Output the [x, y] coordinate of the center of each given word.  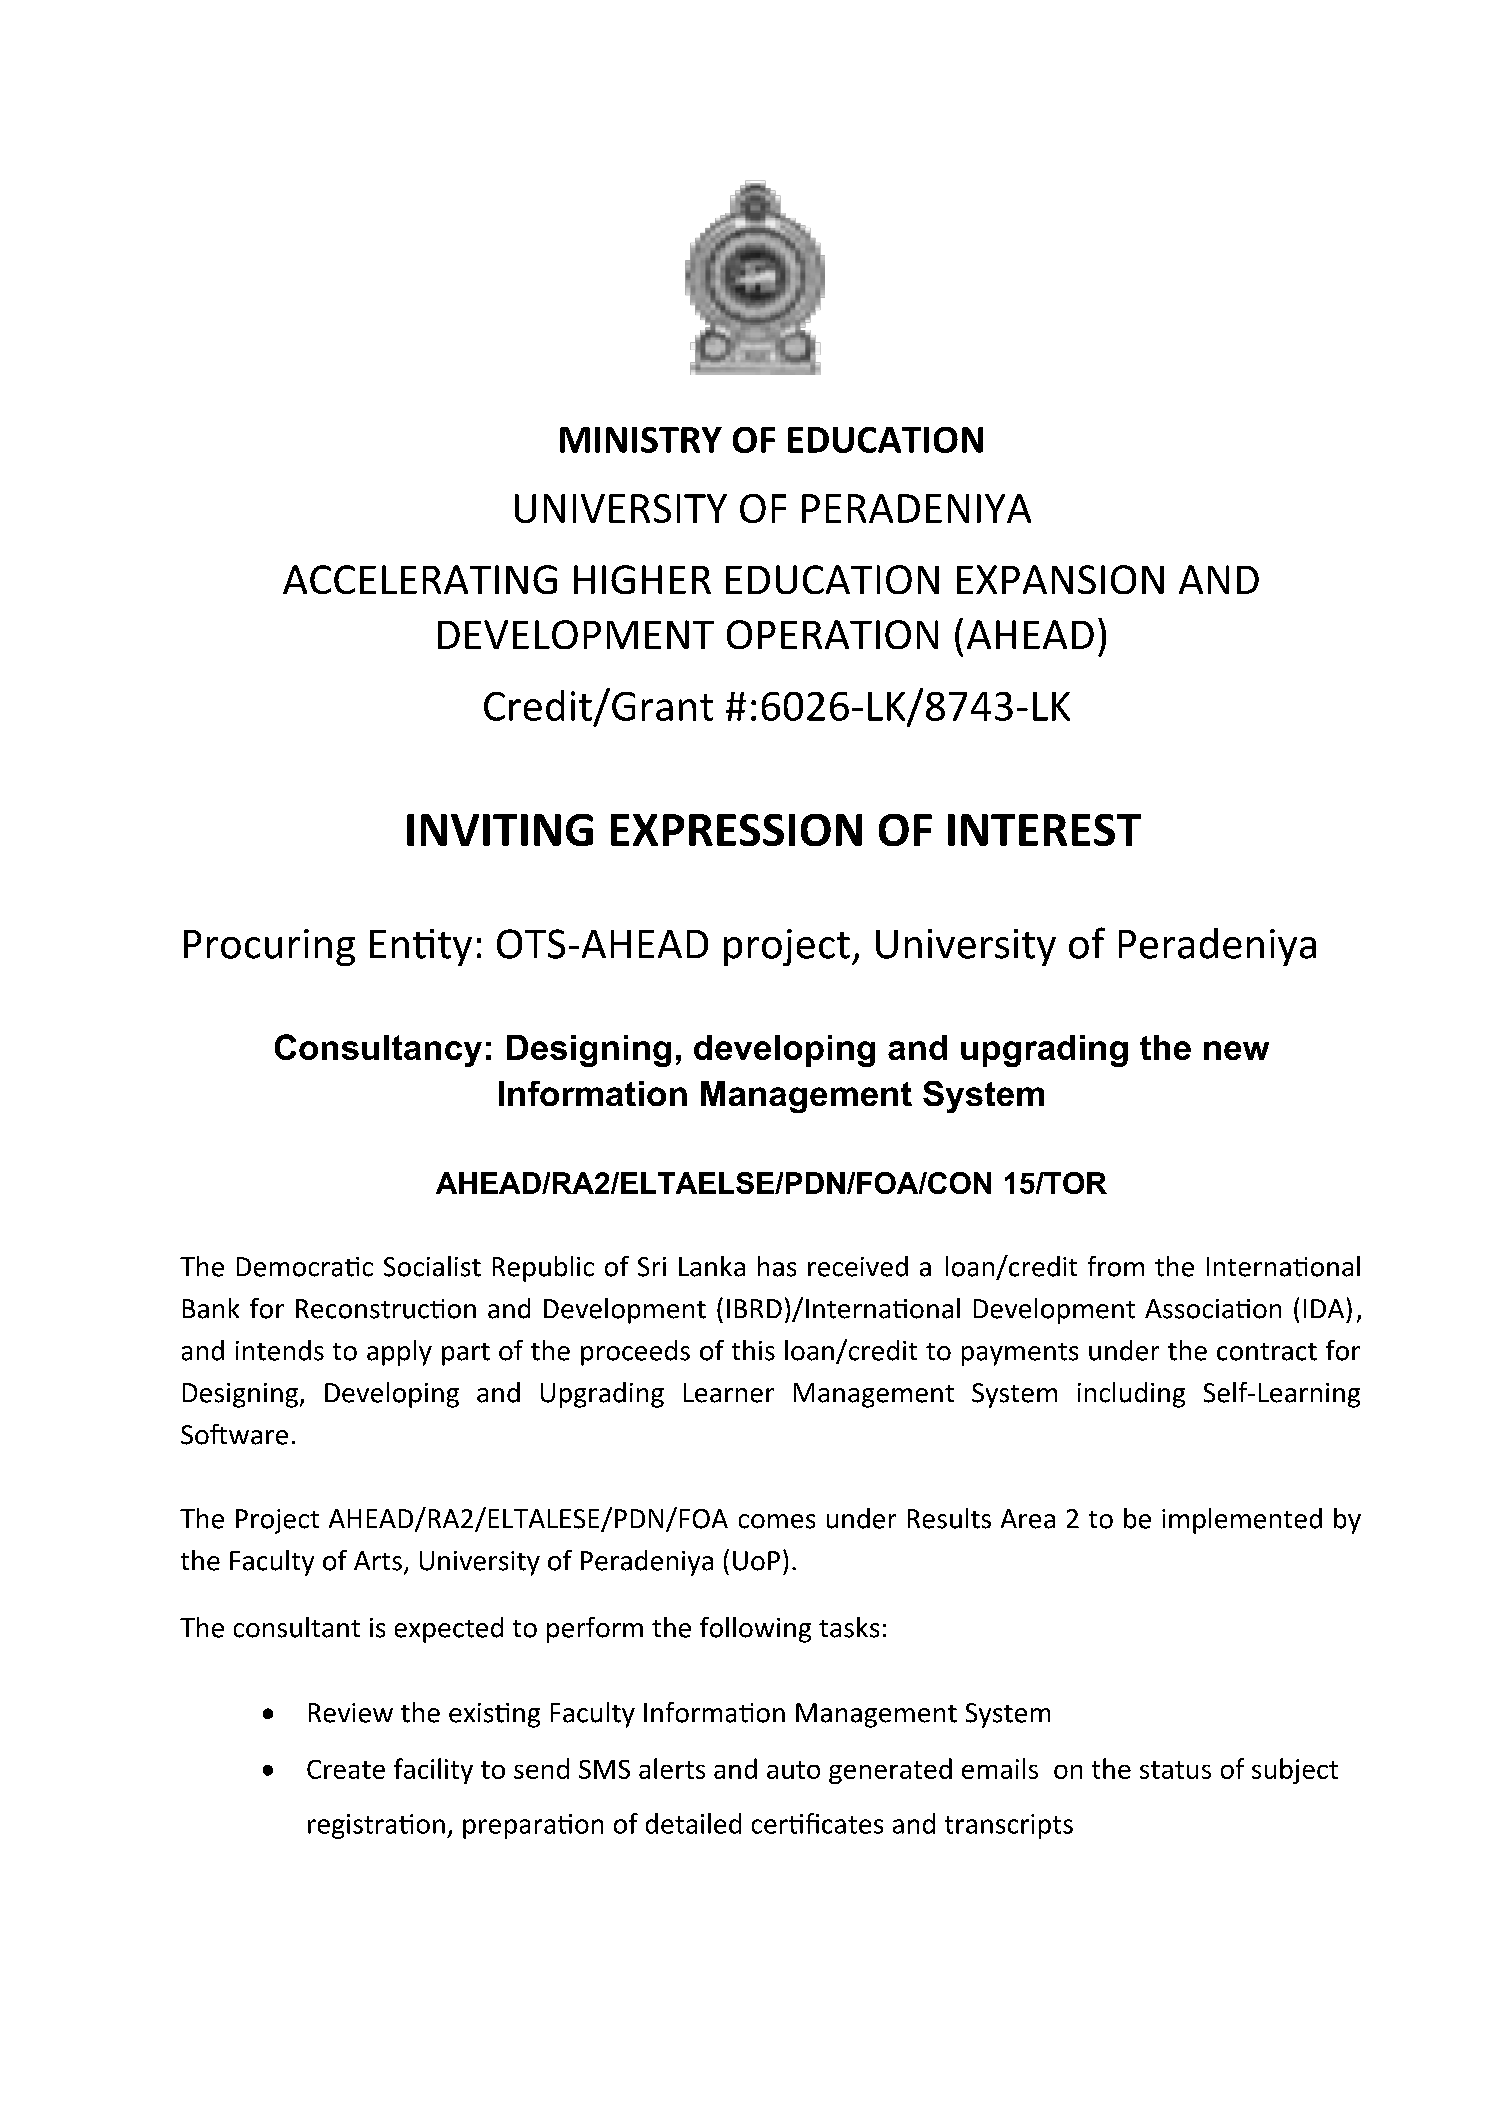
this [753, 1350]
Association [1213, 1309]
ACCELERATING [420, 579]
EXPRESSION [736, 830]
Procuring [269, 947]
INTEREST [1044, 830]
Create [346, 1769]
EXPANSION [1060, 579]
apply [399, 1353]
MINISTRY [641, 440]
